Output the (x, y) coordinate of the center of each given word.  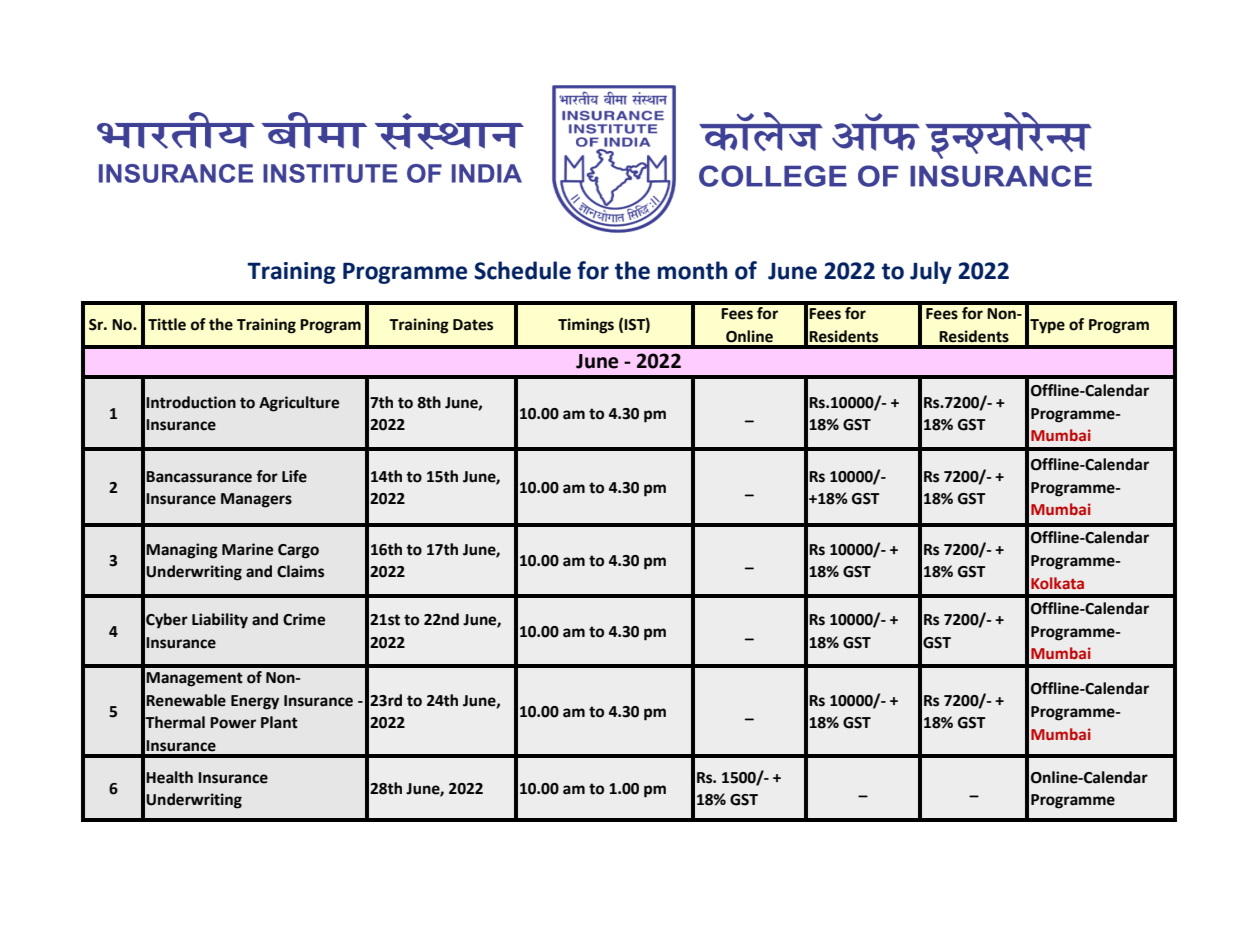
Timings (586, 326)
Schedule (522, 270)
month (692, 270)
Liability (220, 621)
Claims (300, 571)
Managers (256, 500)
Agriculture (299, 404)
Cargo (298, 551)
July (931, 272)
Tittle (167, 324)
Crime (304, 619)
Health (169, 777)
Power (233, 723)
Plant (279, 722)
